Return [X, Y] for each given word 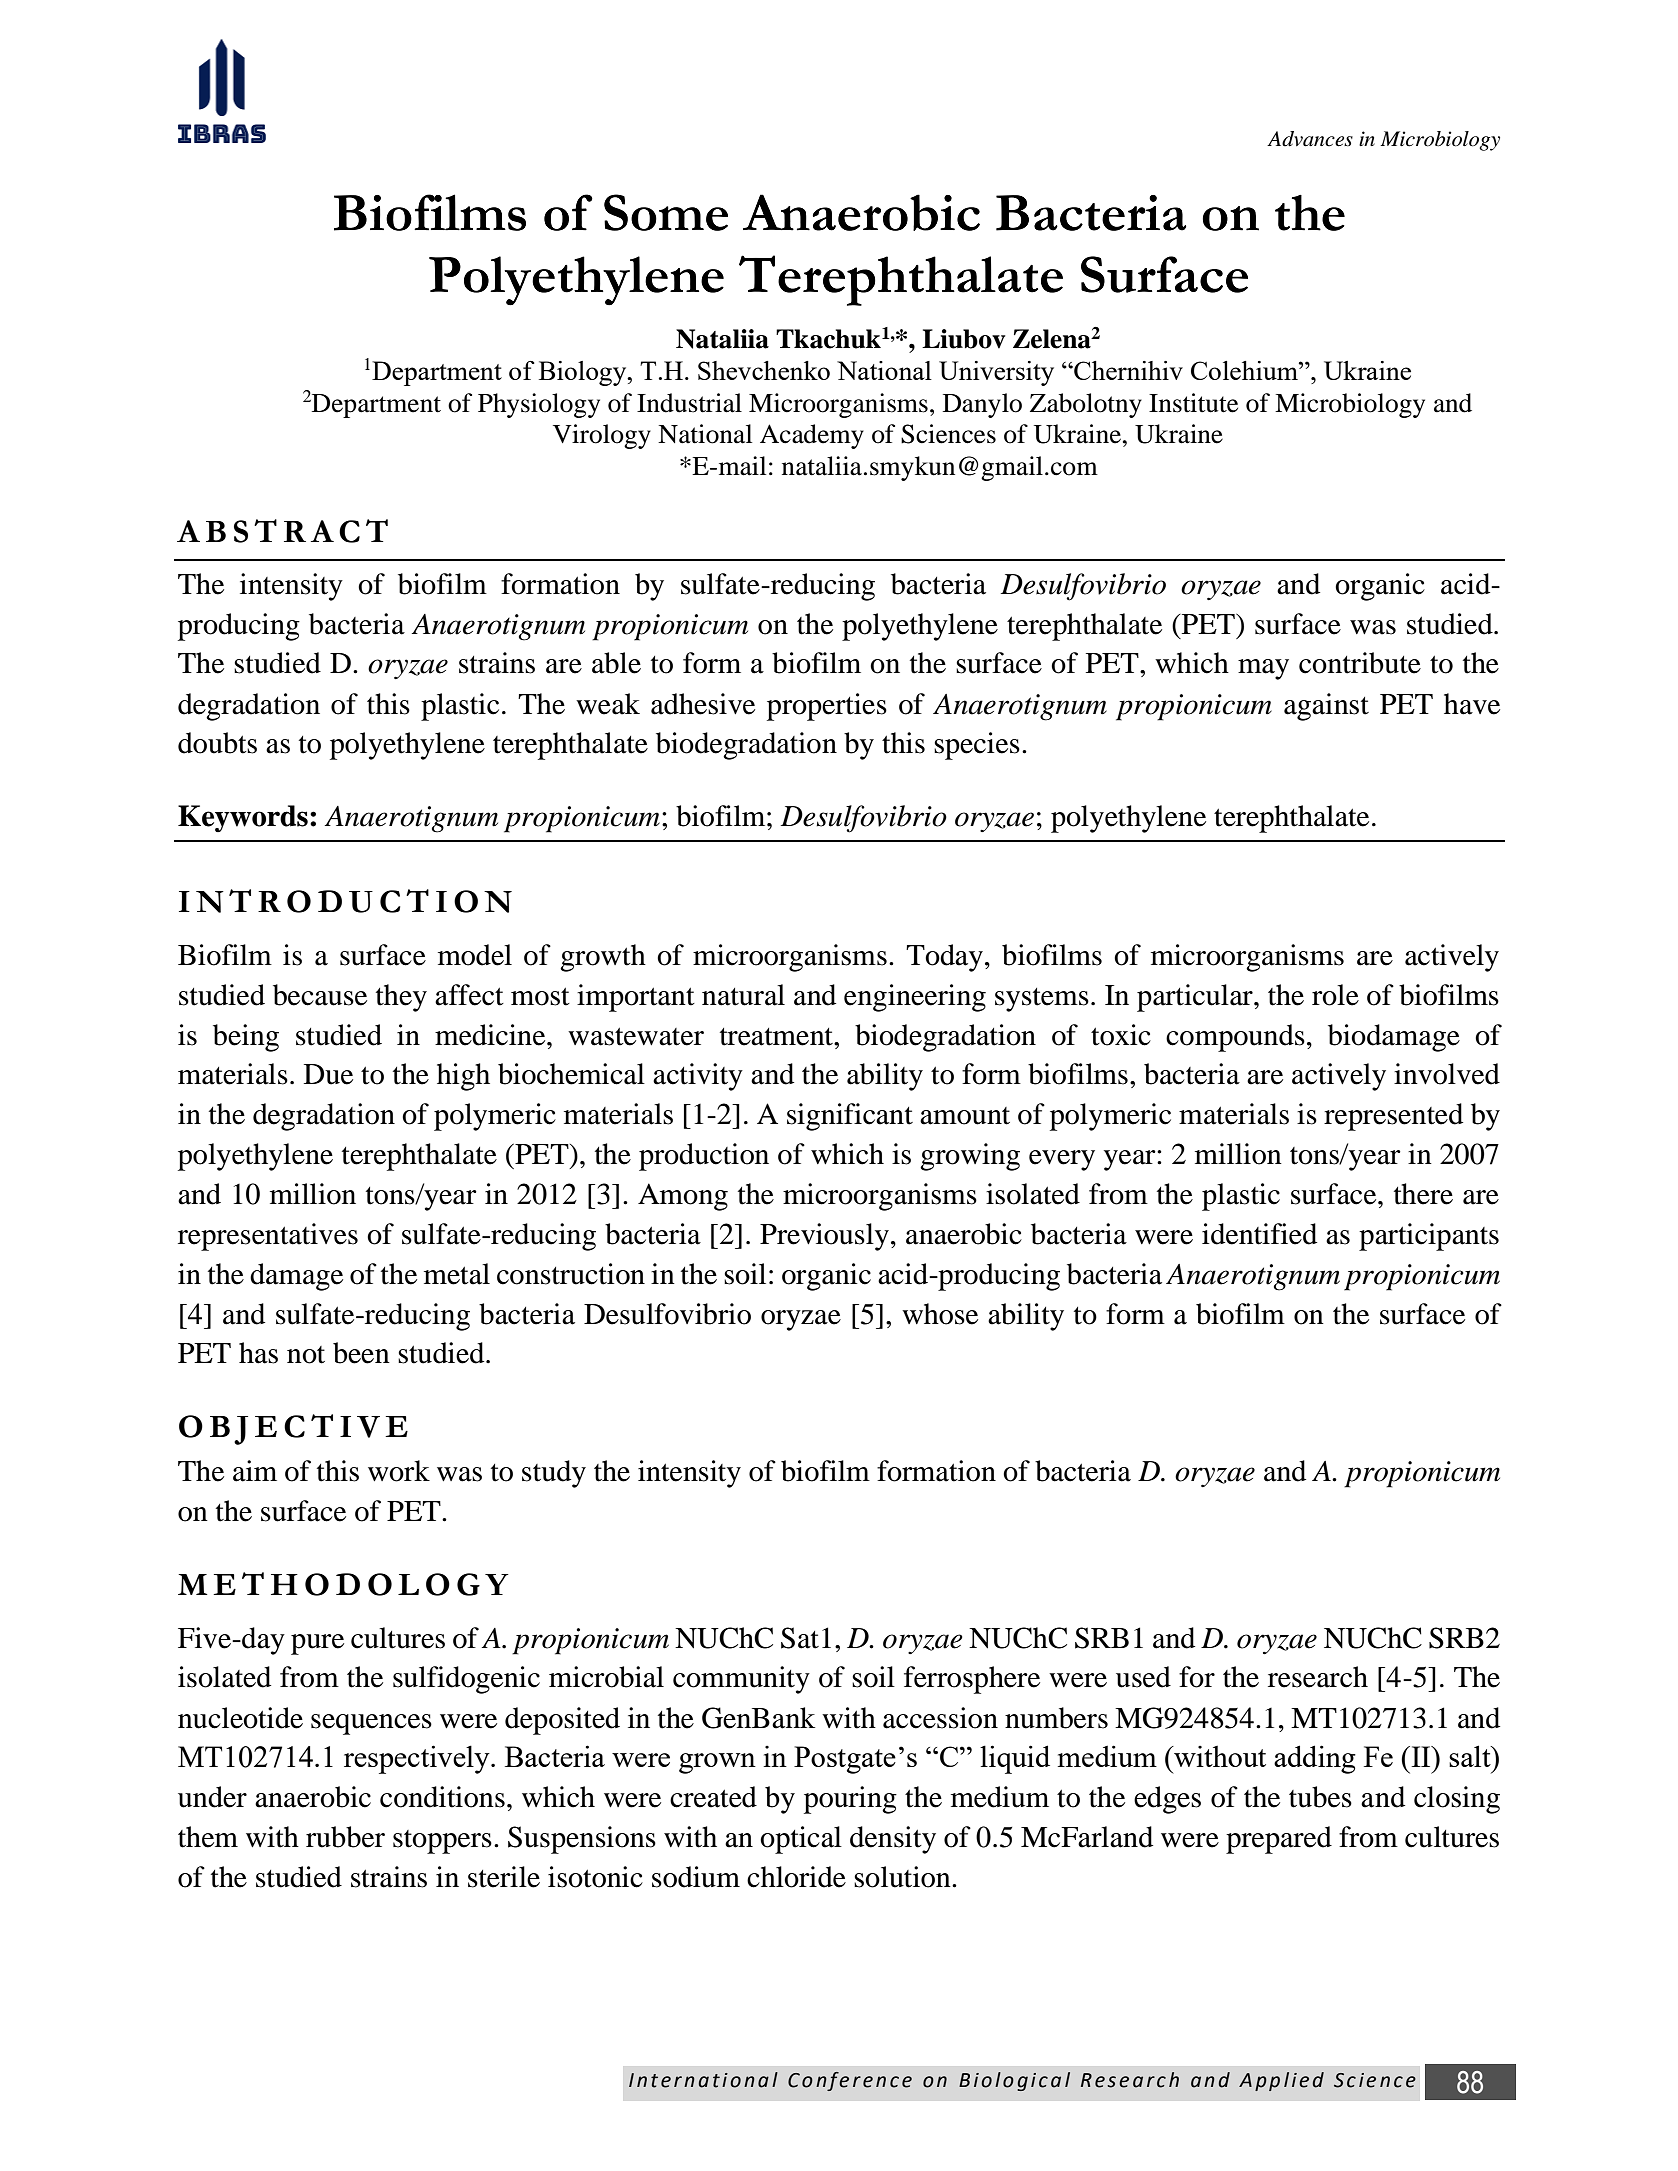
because [320, 995]
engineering [915, 998]
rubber [345, 1837]
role [1335, 995]
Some [666, 212]
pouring [850, 1800]
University [996, 373]
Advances [1310, 139]
